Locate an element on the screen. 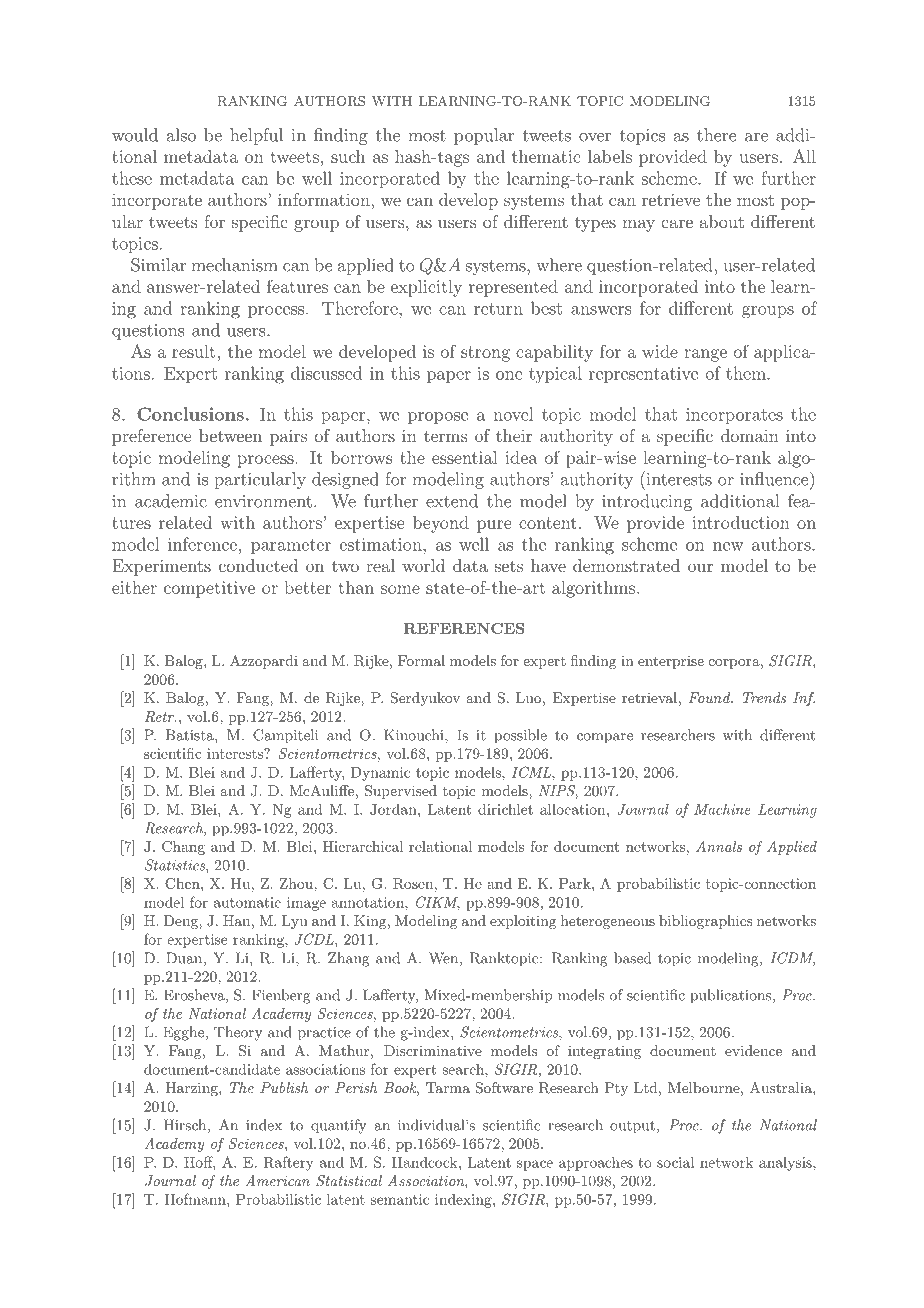  social is located at coordinates (676, 1162).
